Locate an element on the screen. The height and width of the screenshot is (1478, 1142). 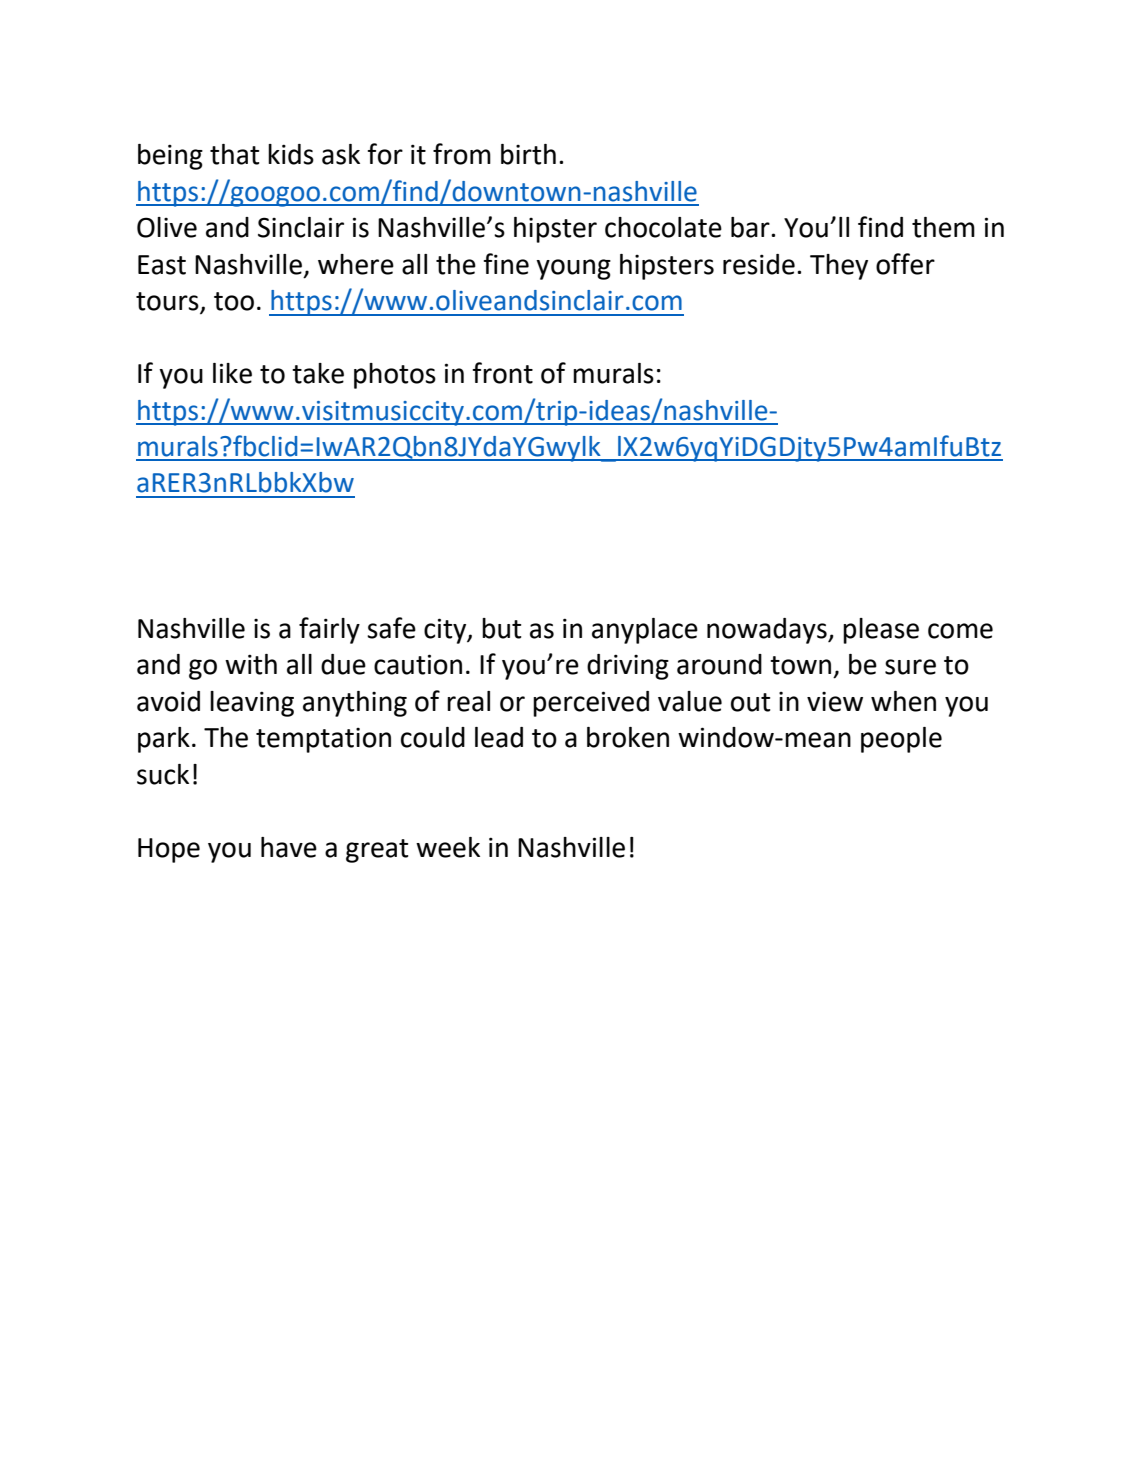
please is located at coordinates (881, 631).
